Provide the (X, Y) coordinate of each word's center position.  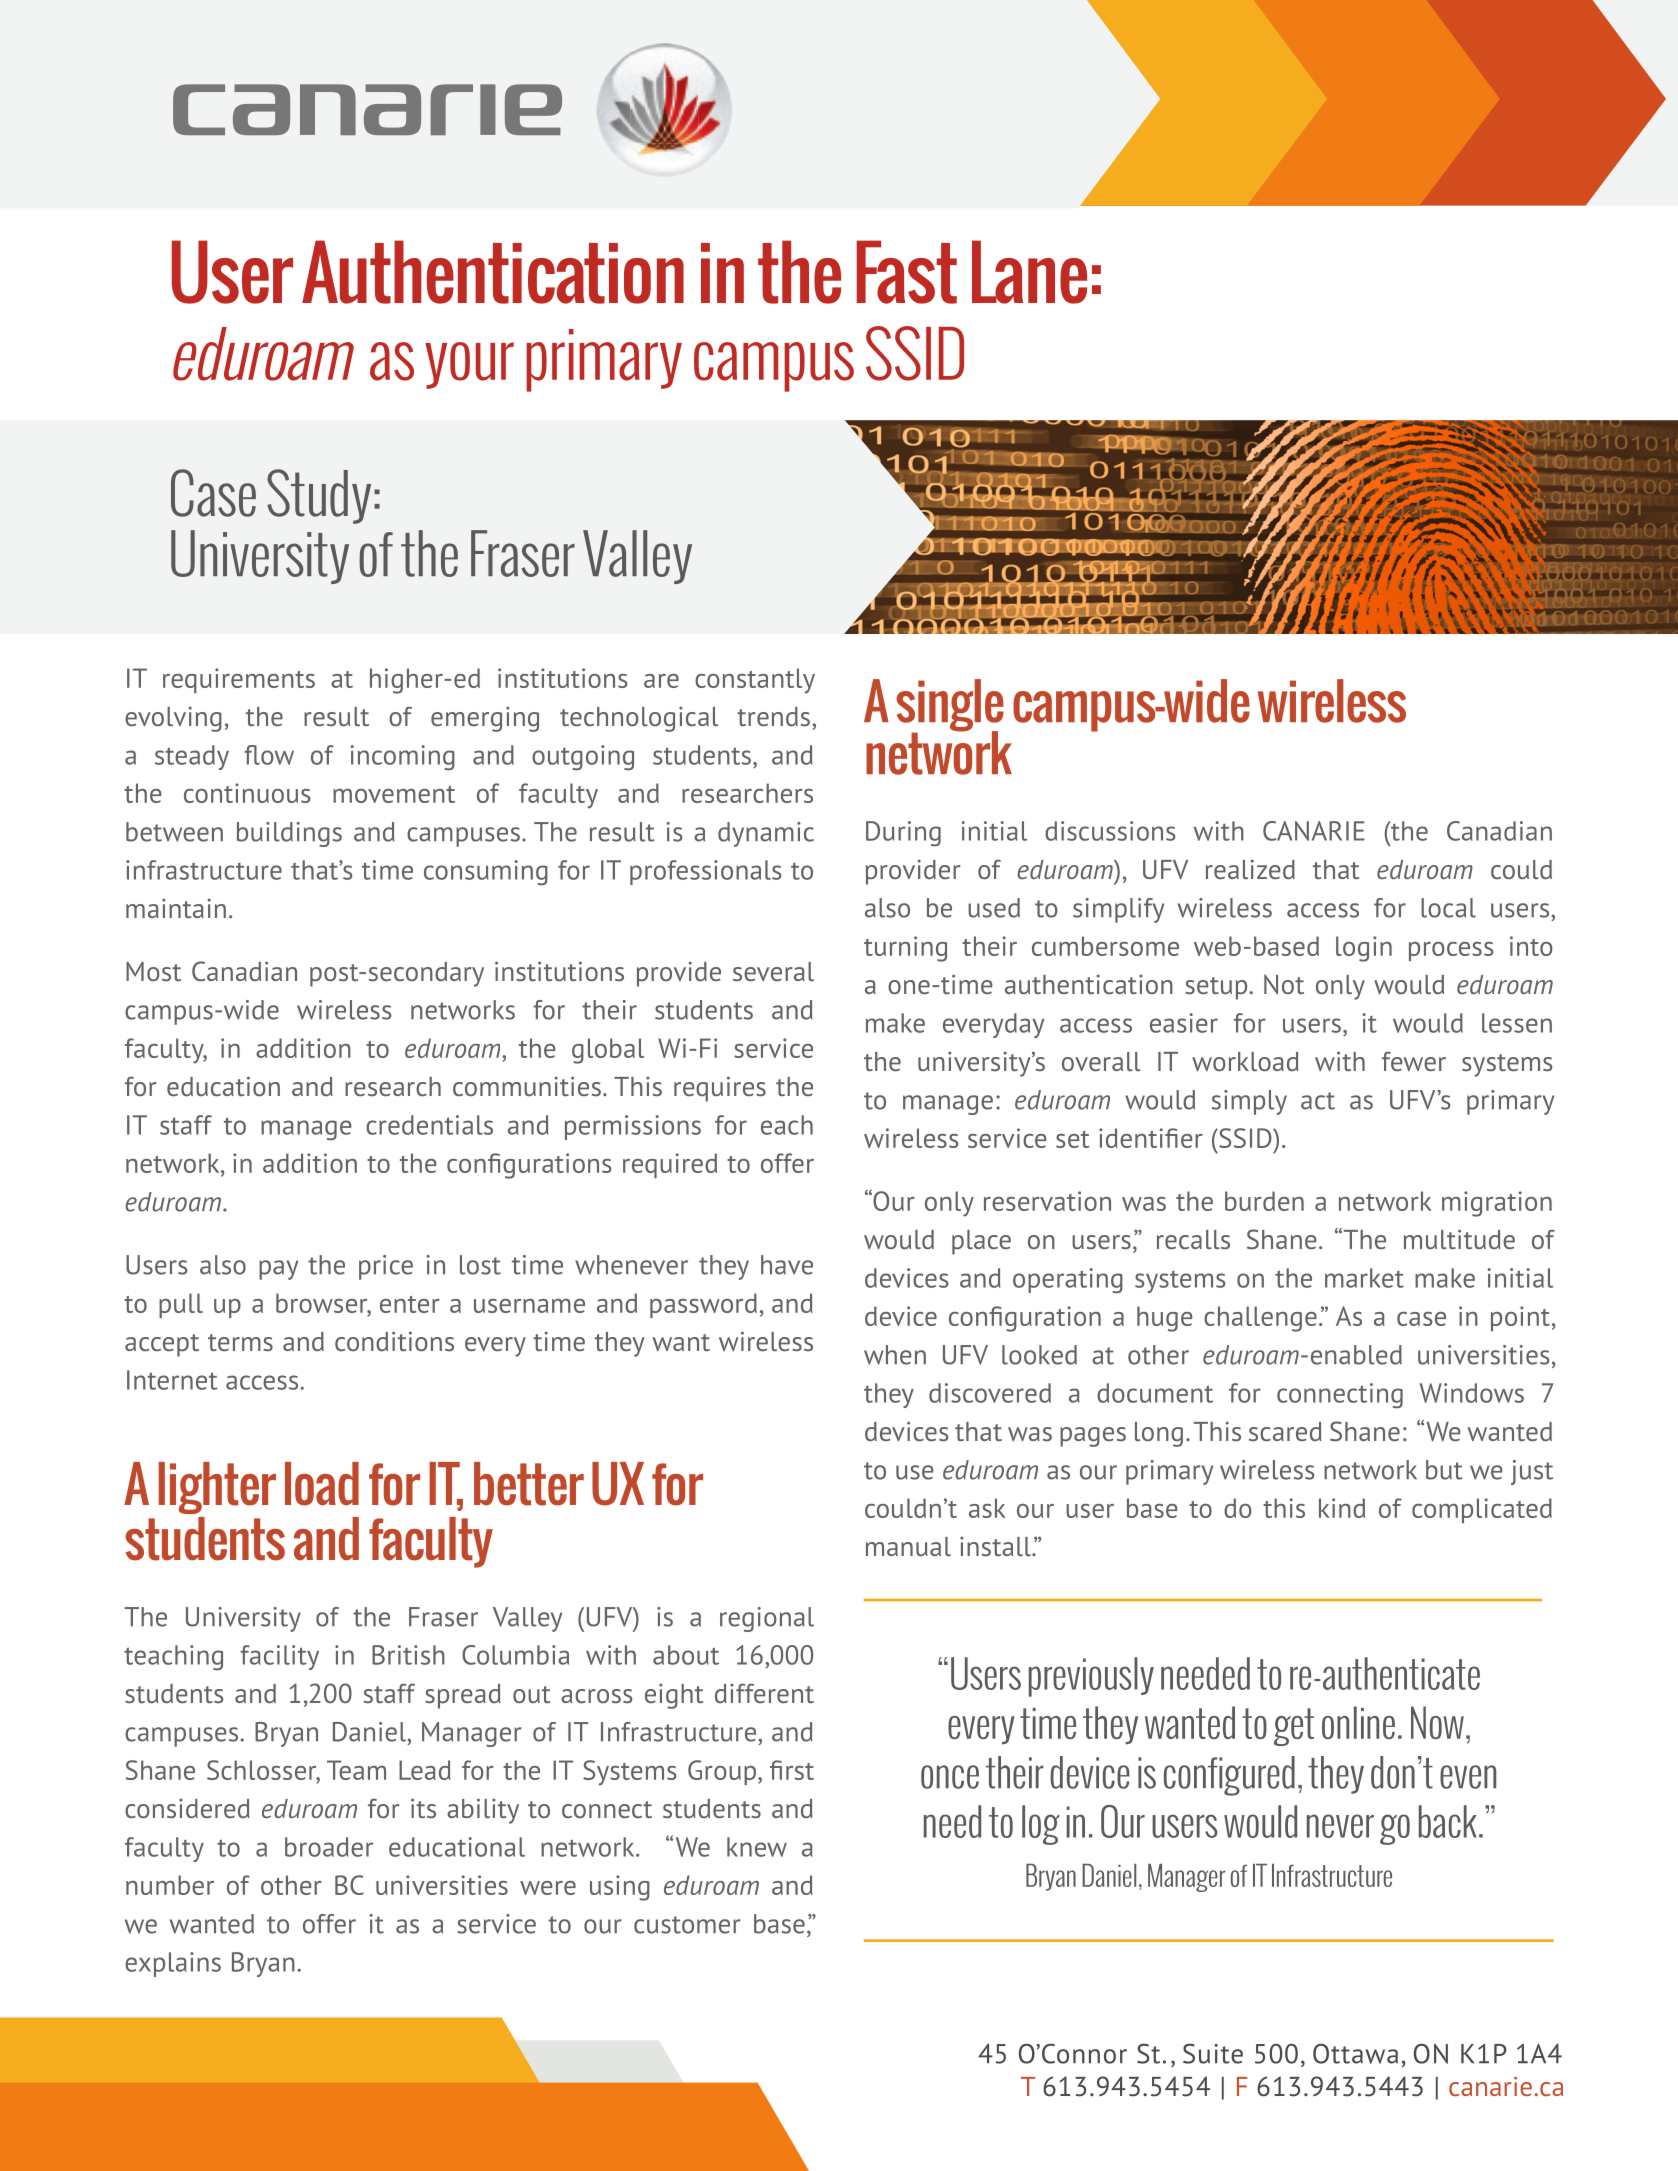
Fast (906, 272)
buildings (289, 834)
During (903, 833)
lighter (217, 1488)
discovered (990, 1393)
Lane (1029, 272)
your (469, 365)
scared (1285, 1432)
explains (173, 1964)
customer (687, 1925)
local (1448, 908)
